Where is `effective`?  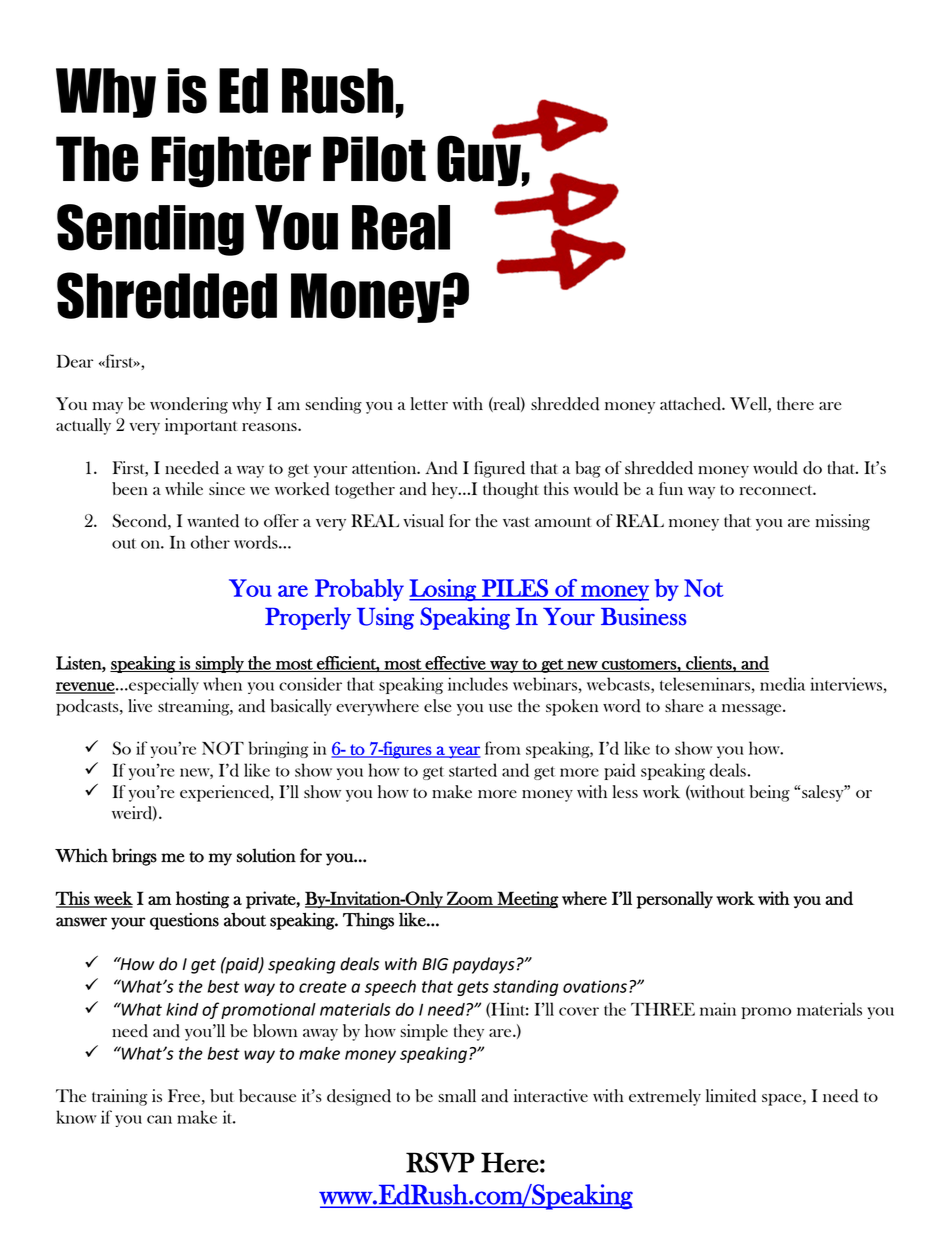 effective is located at coordinates (455, 664).
